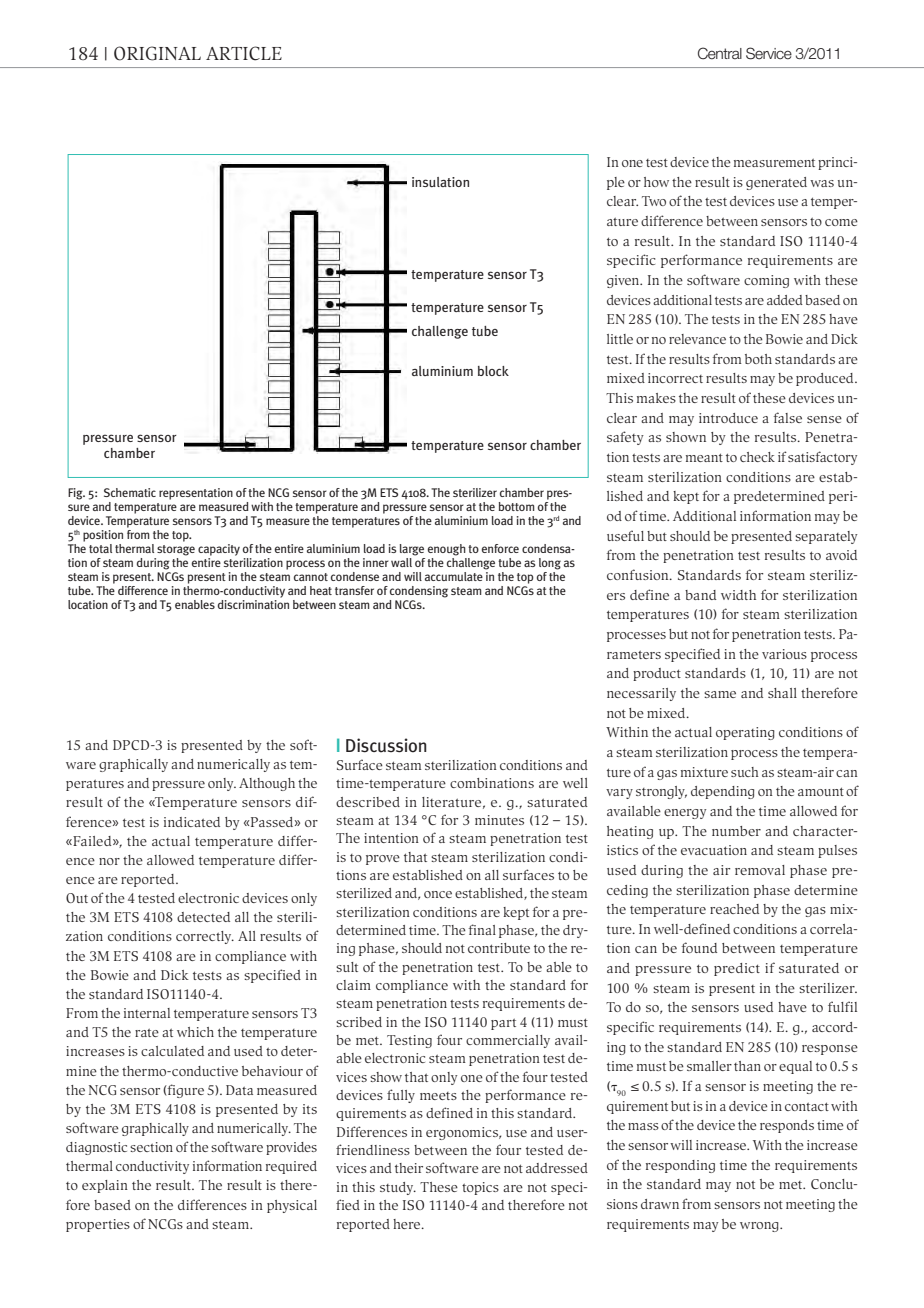  I want to click on Service, so click(769, 53).
